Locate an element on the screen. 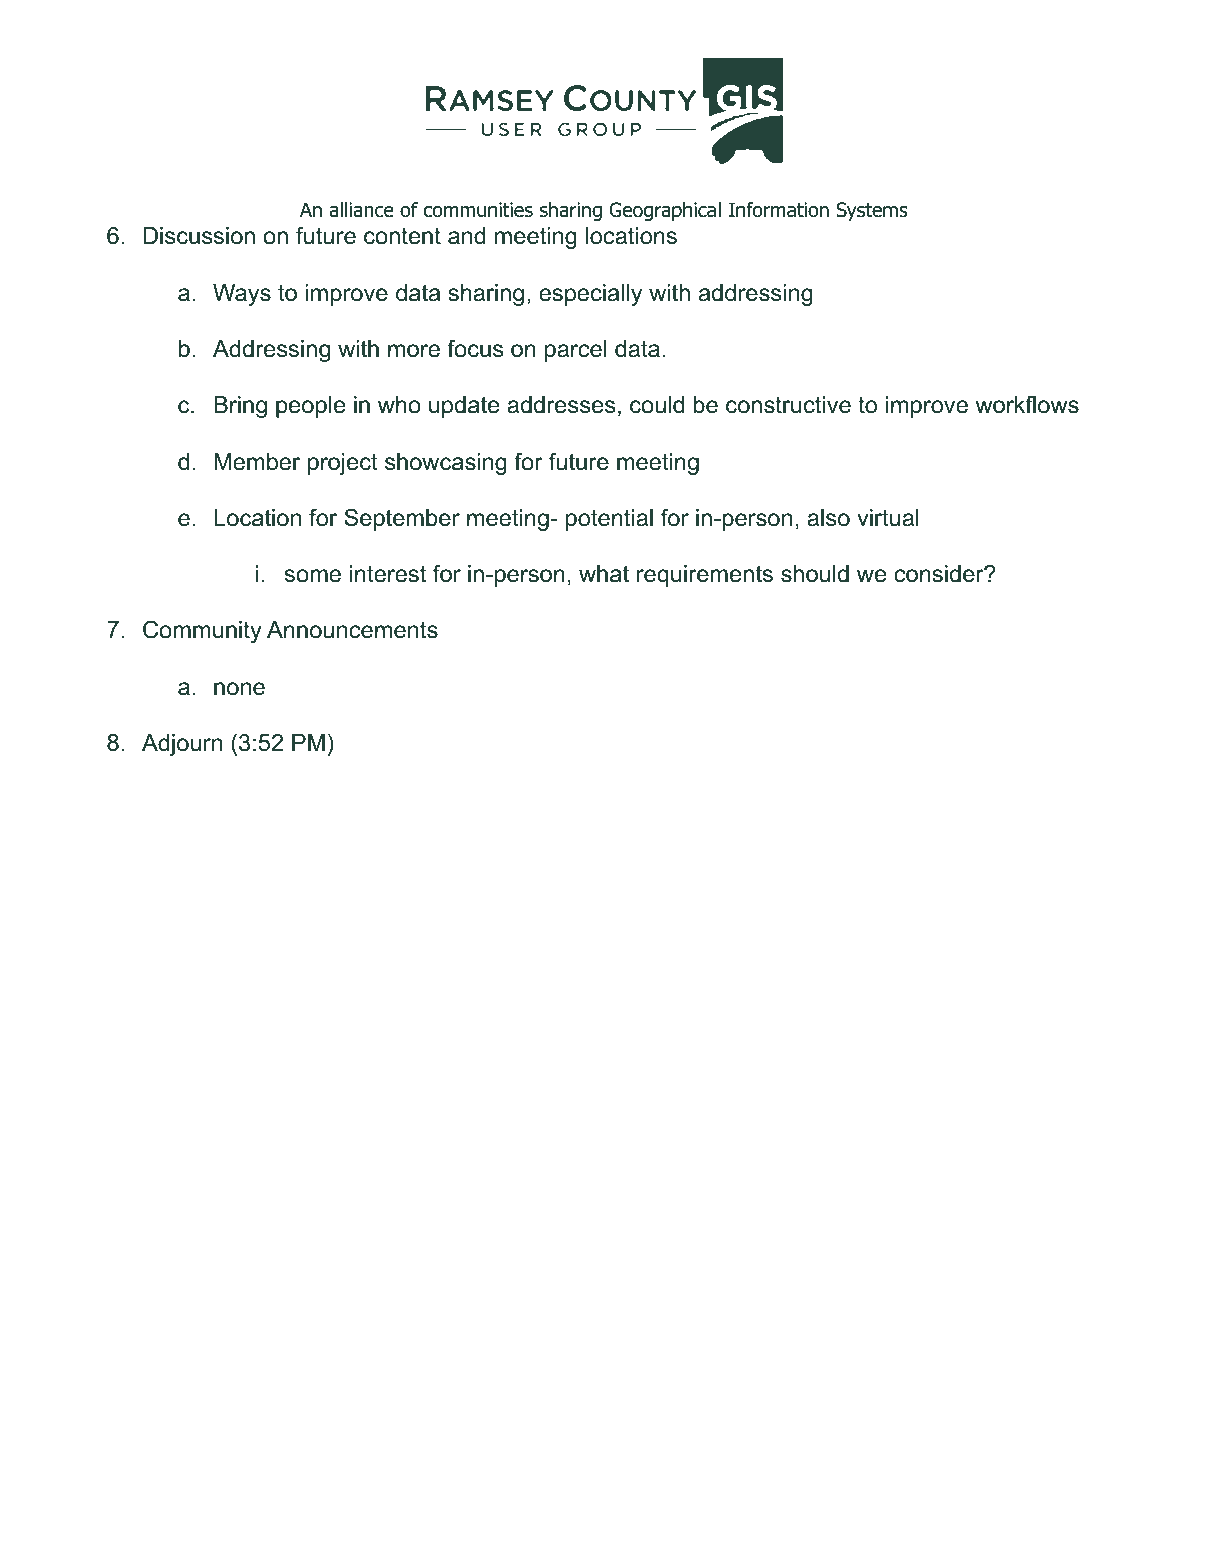 The height and width of the screenshot is (1564, 1208). none is located at coordinates (239, 689).
